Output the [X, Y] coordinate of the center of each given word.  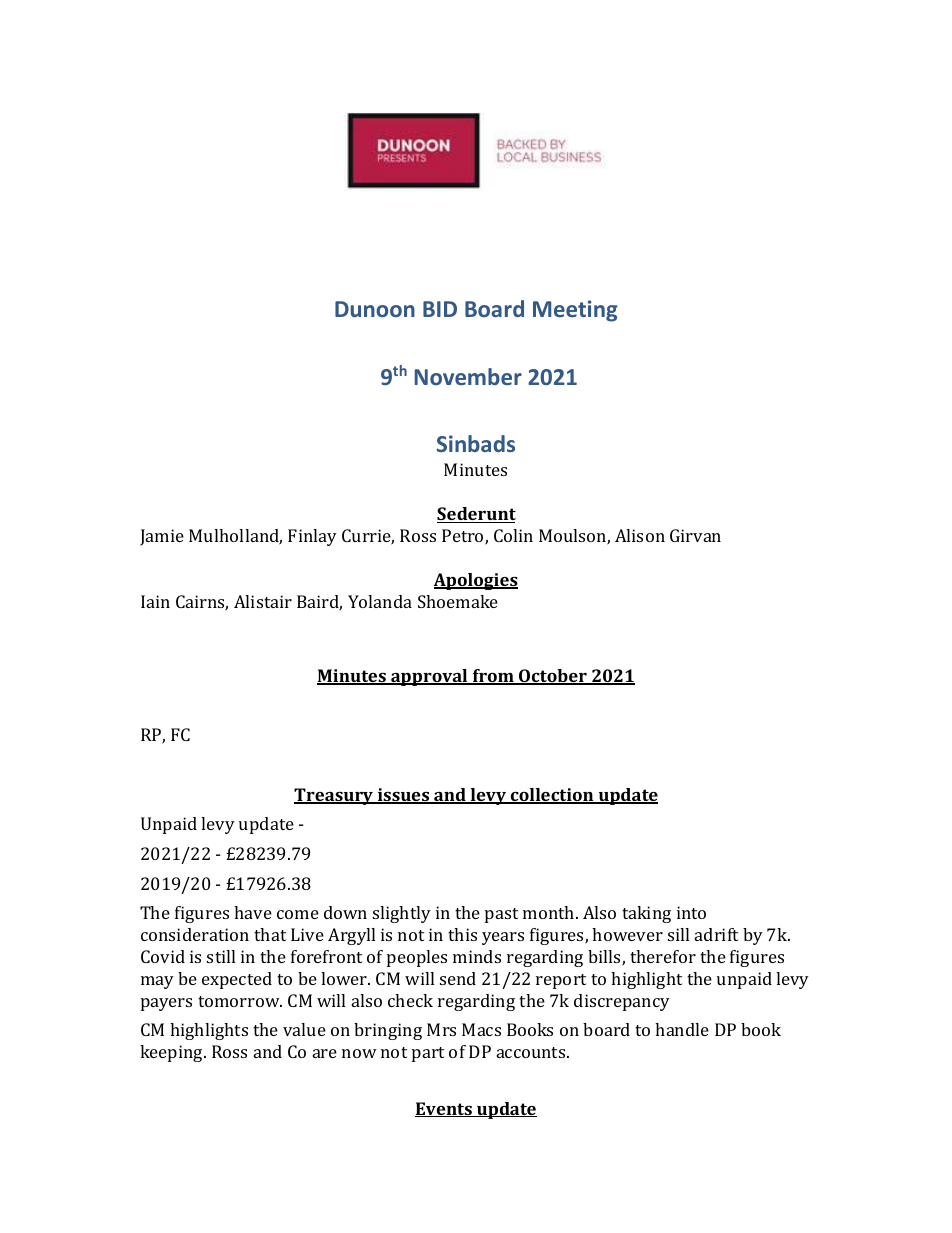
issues [404, 796]
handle [682, 1029]
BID [440, 309]
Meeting [575, 311]
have [253, 912]
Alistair [263, 601]
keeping [172, 1053]
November [468, 376]
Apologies [475, 581]
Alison [640, 535]
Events [444, 1109]
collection [552, 796]
